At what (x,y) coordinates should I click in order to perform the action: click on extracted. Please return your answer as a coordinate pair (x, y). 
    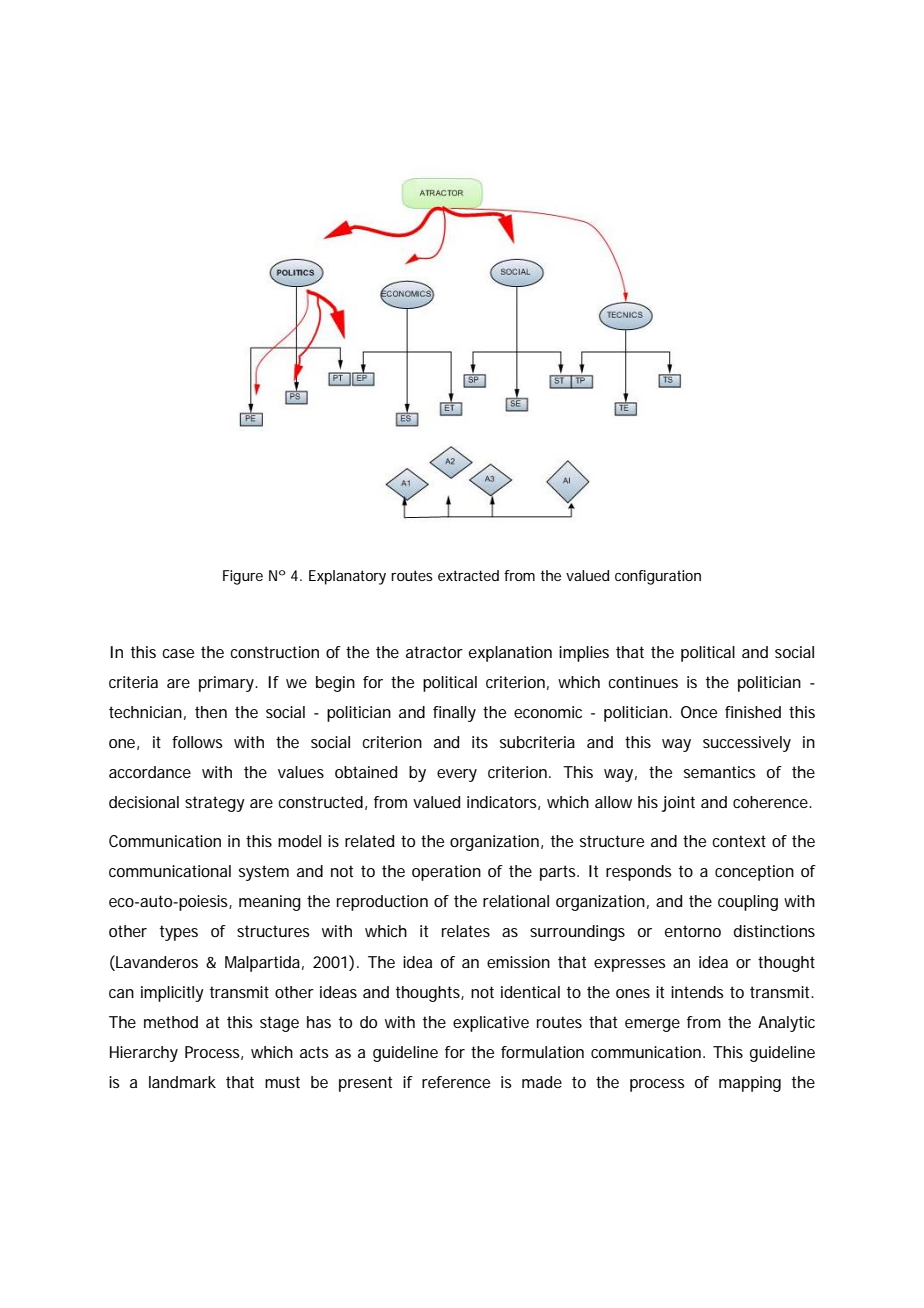
    Looking at the image, I should click on (468, 575).
